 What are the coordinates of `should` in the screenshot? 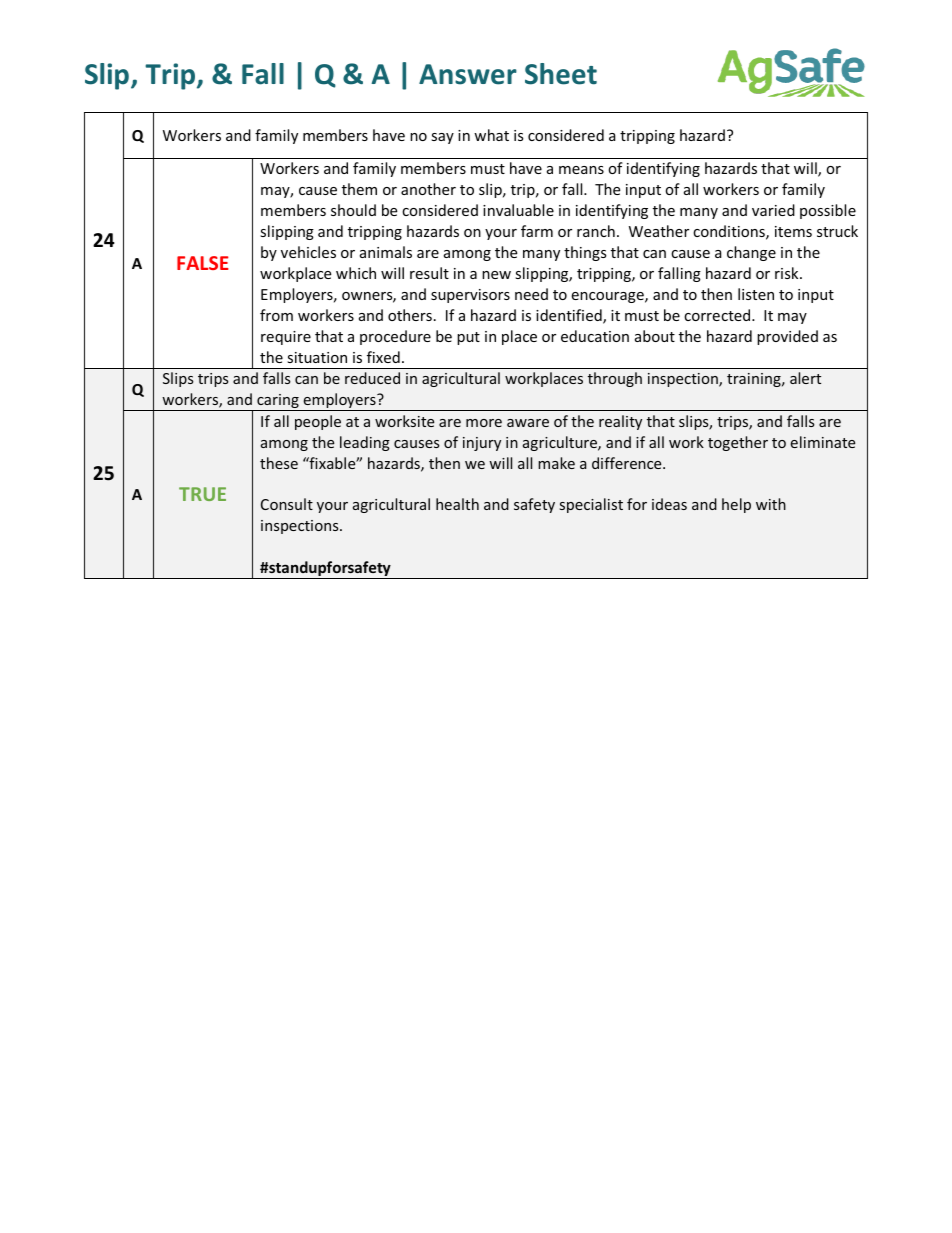 It's located at (353, 210).
